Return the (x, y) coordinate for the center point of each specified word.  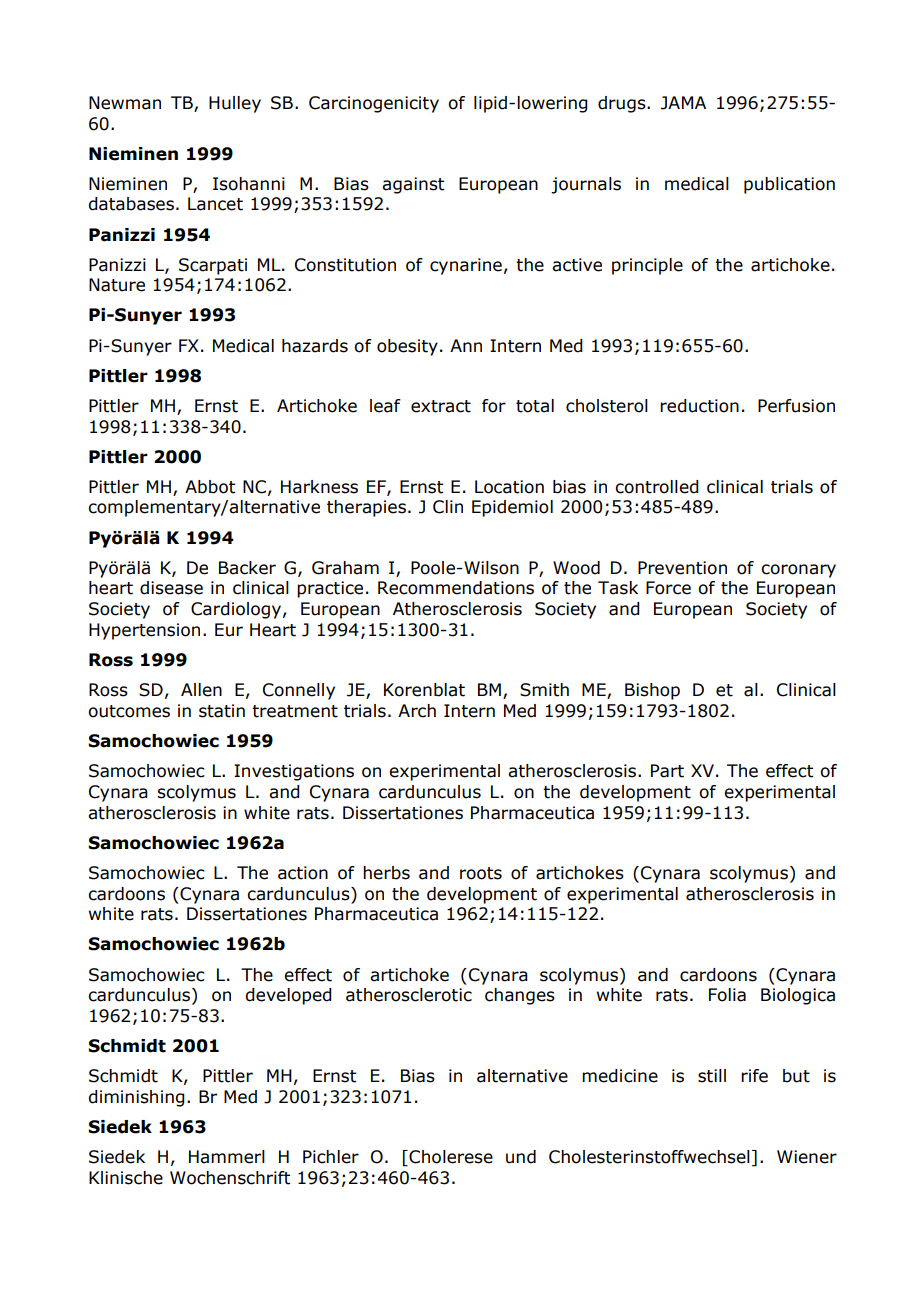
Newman (125, 103)
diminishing (136, 1098)
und (521, 1157)
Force (668, 588)
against (413, 185)
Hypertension (144, 631)
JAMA (683, 103)
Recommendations (456, 588)
